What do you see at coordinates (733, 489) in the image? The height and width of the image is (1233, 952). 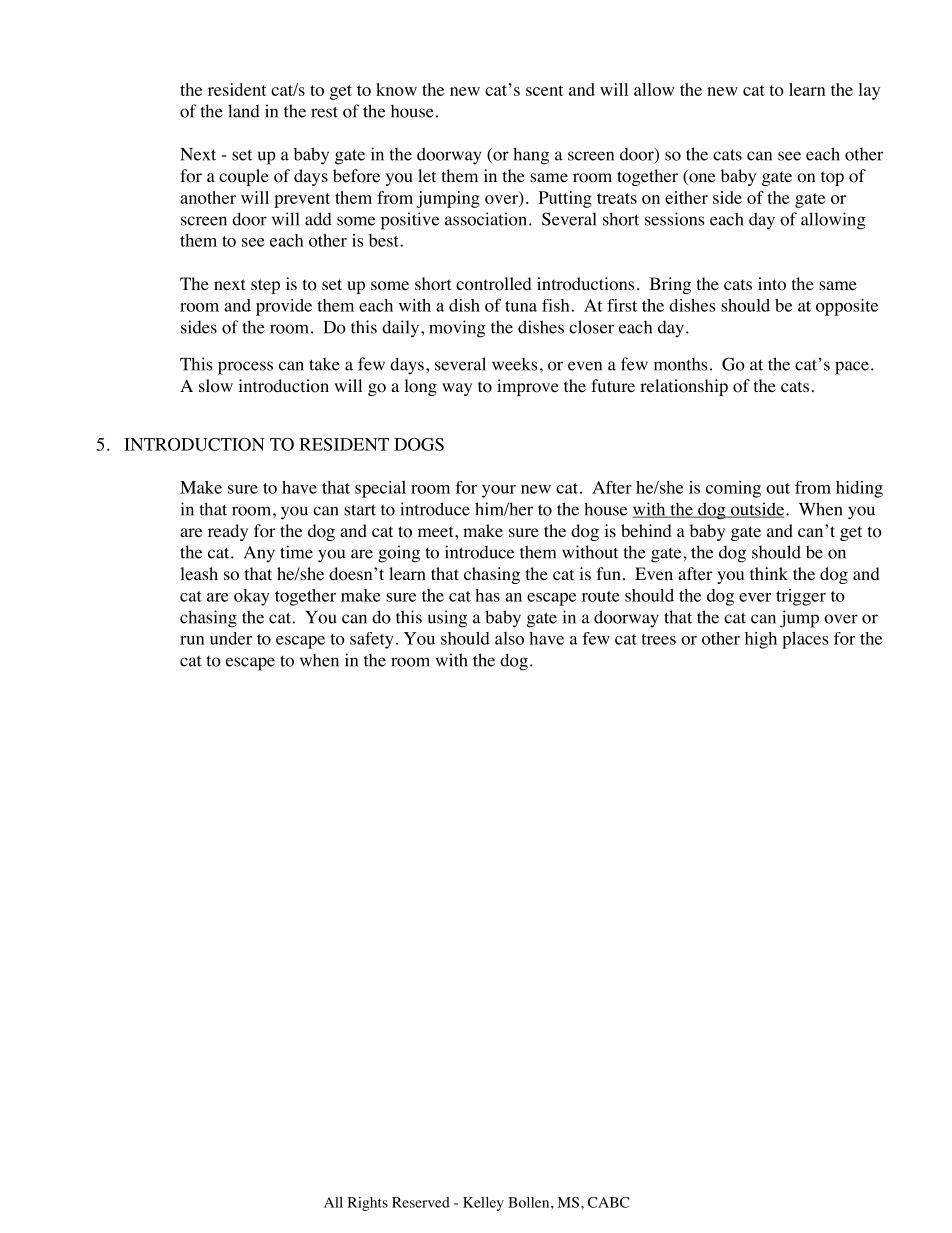 I see `coming` at bounding box center [733, 489].
